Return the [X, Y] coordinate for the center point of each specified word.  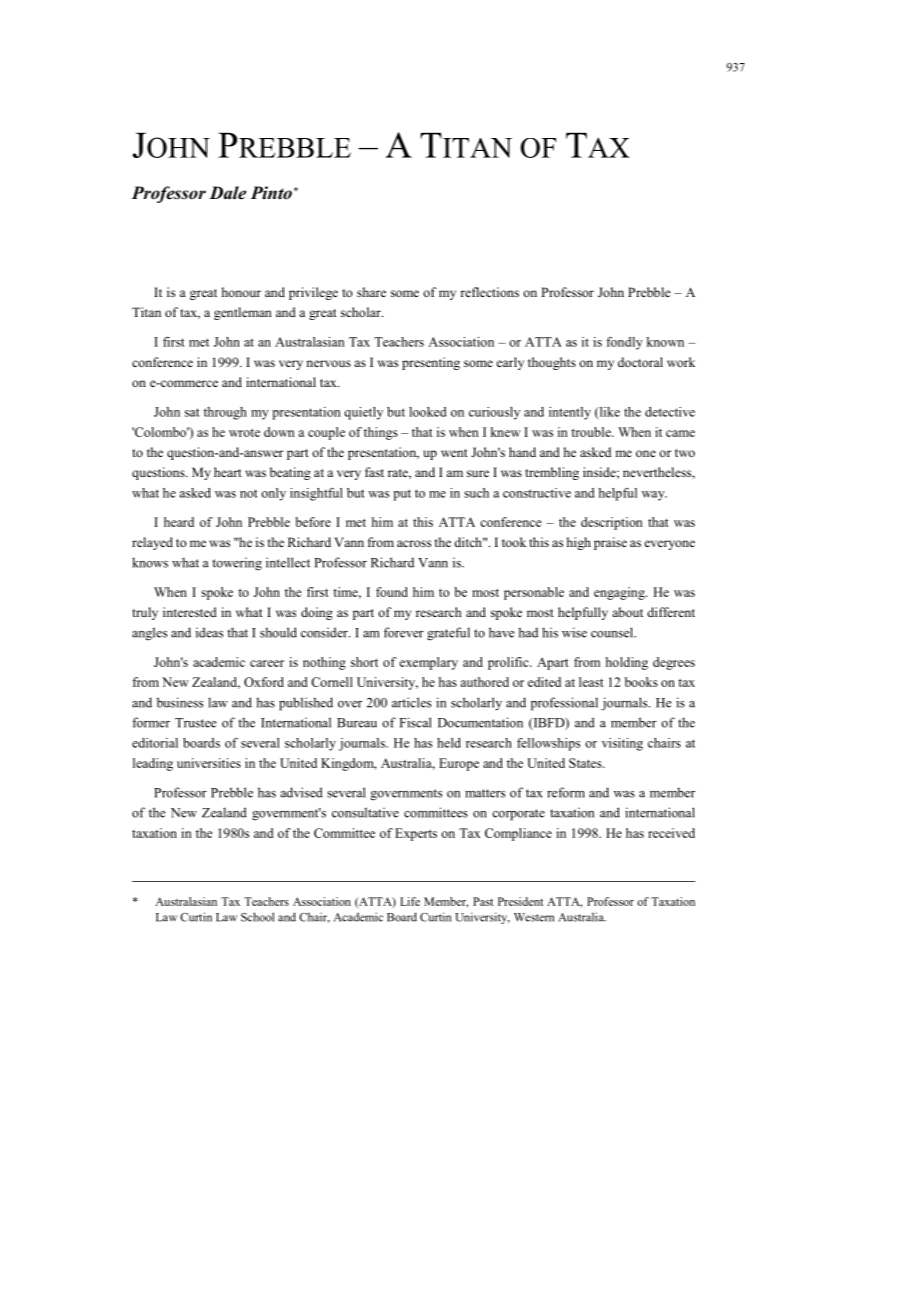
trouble [592, 432]
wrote [244, 433]
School [257, 917]
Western [534, 917]
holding [626, 663]
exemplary [428, 663]
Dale [227, 193]
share [371, 292]
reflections [489, 292]
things [381, 433]
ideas [209, 632]
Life [410, 901]
